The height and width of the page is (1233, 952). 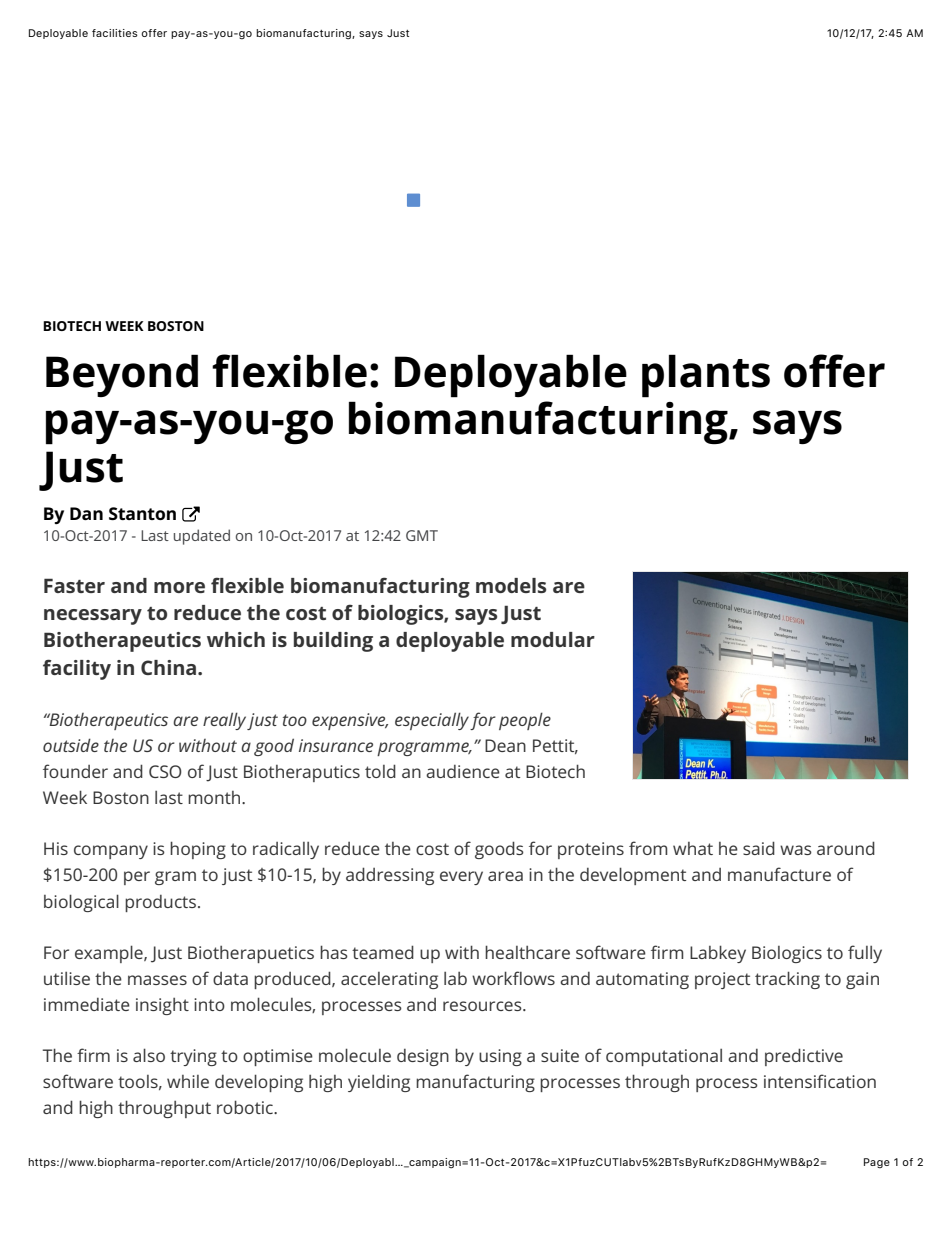 What do you see at coordinates (500, 1057) in the page?
I see `using` at bounding box center [500, 1057].
